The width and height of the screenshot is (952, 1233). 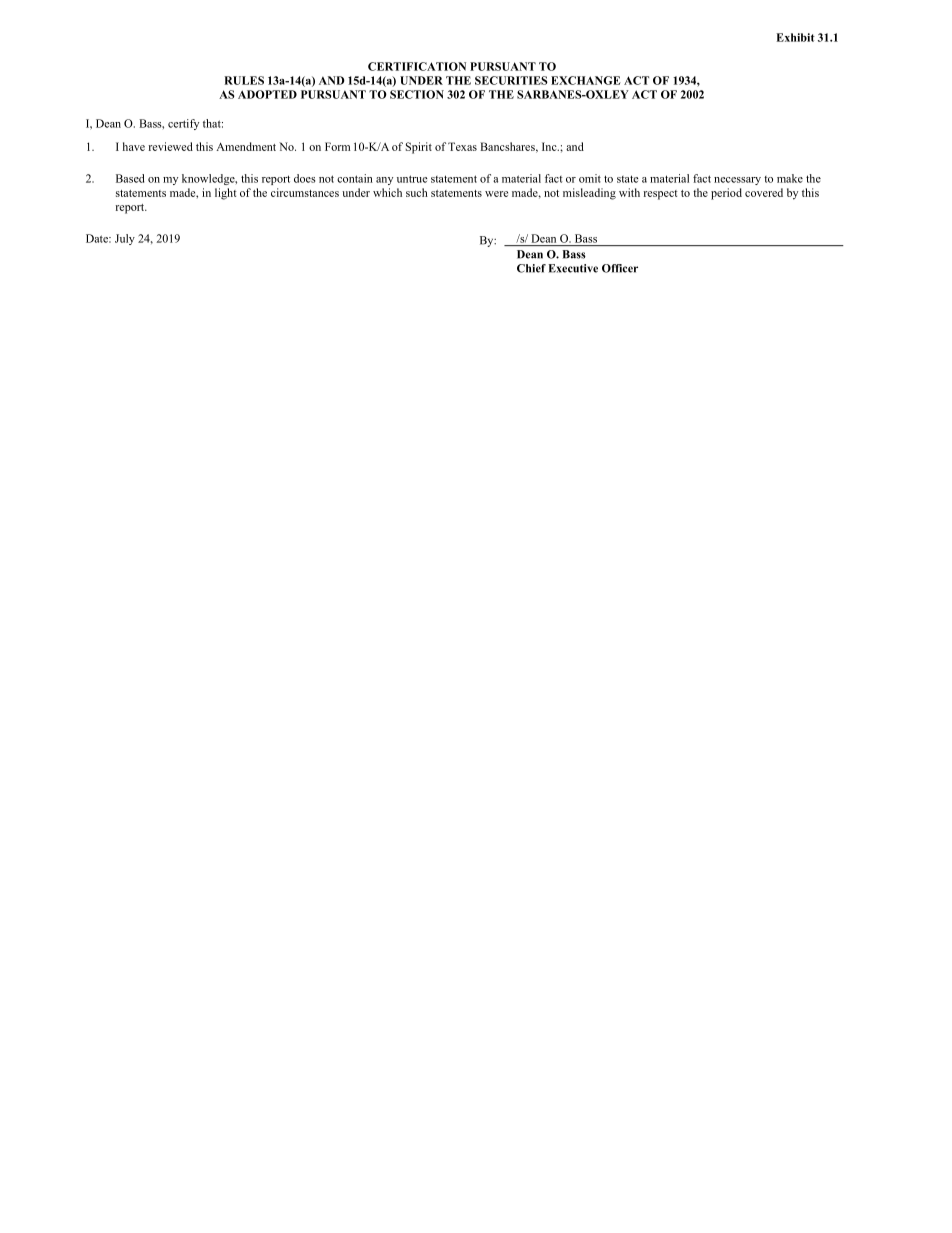 What do you see at coordinates (531, 268) in the screenshot?
I see `Chief` at bounding box center [531, 268].
